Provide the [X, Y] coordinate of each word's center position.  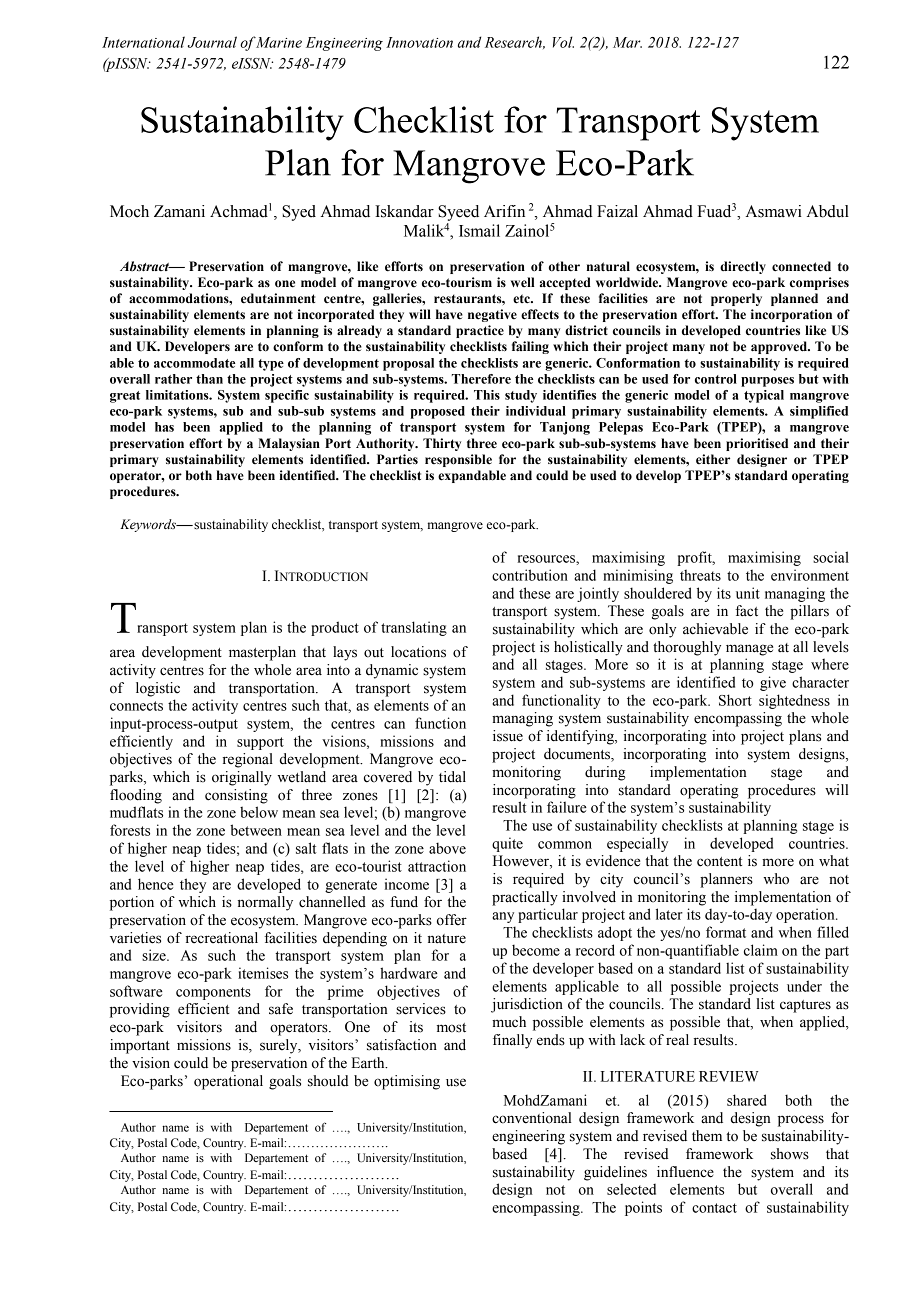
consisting [236, 796]
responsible [458, 460]
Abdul [828, 211]
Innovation [419, 42]
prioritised [757, 444]
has [164, 427]
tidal [452, 777]
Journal [212, 42]
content [719, 862]
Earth [369, 1063]
